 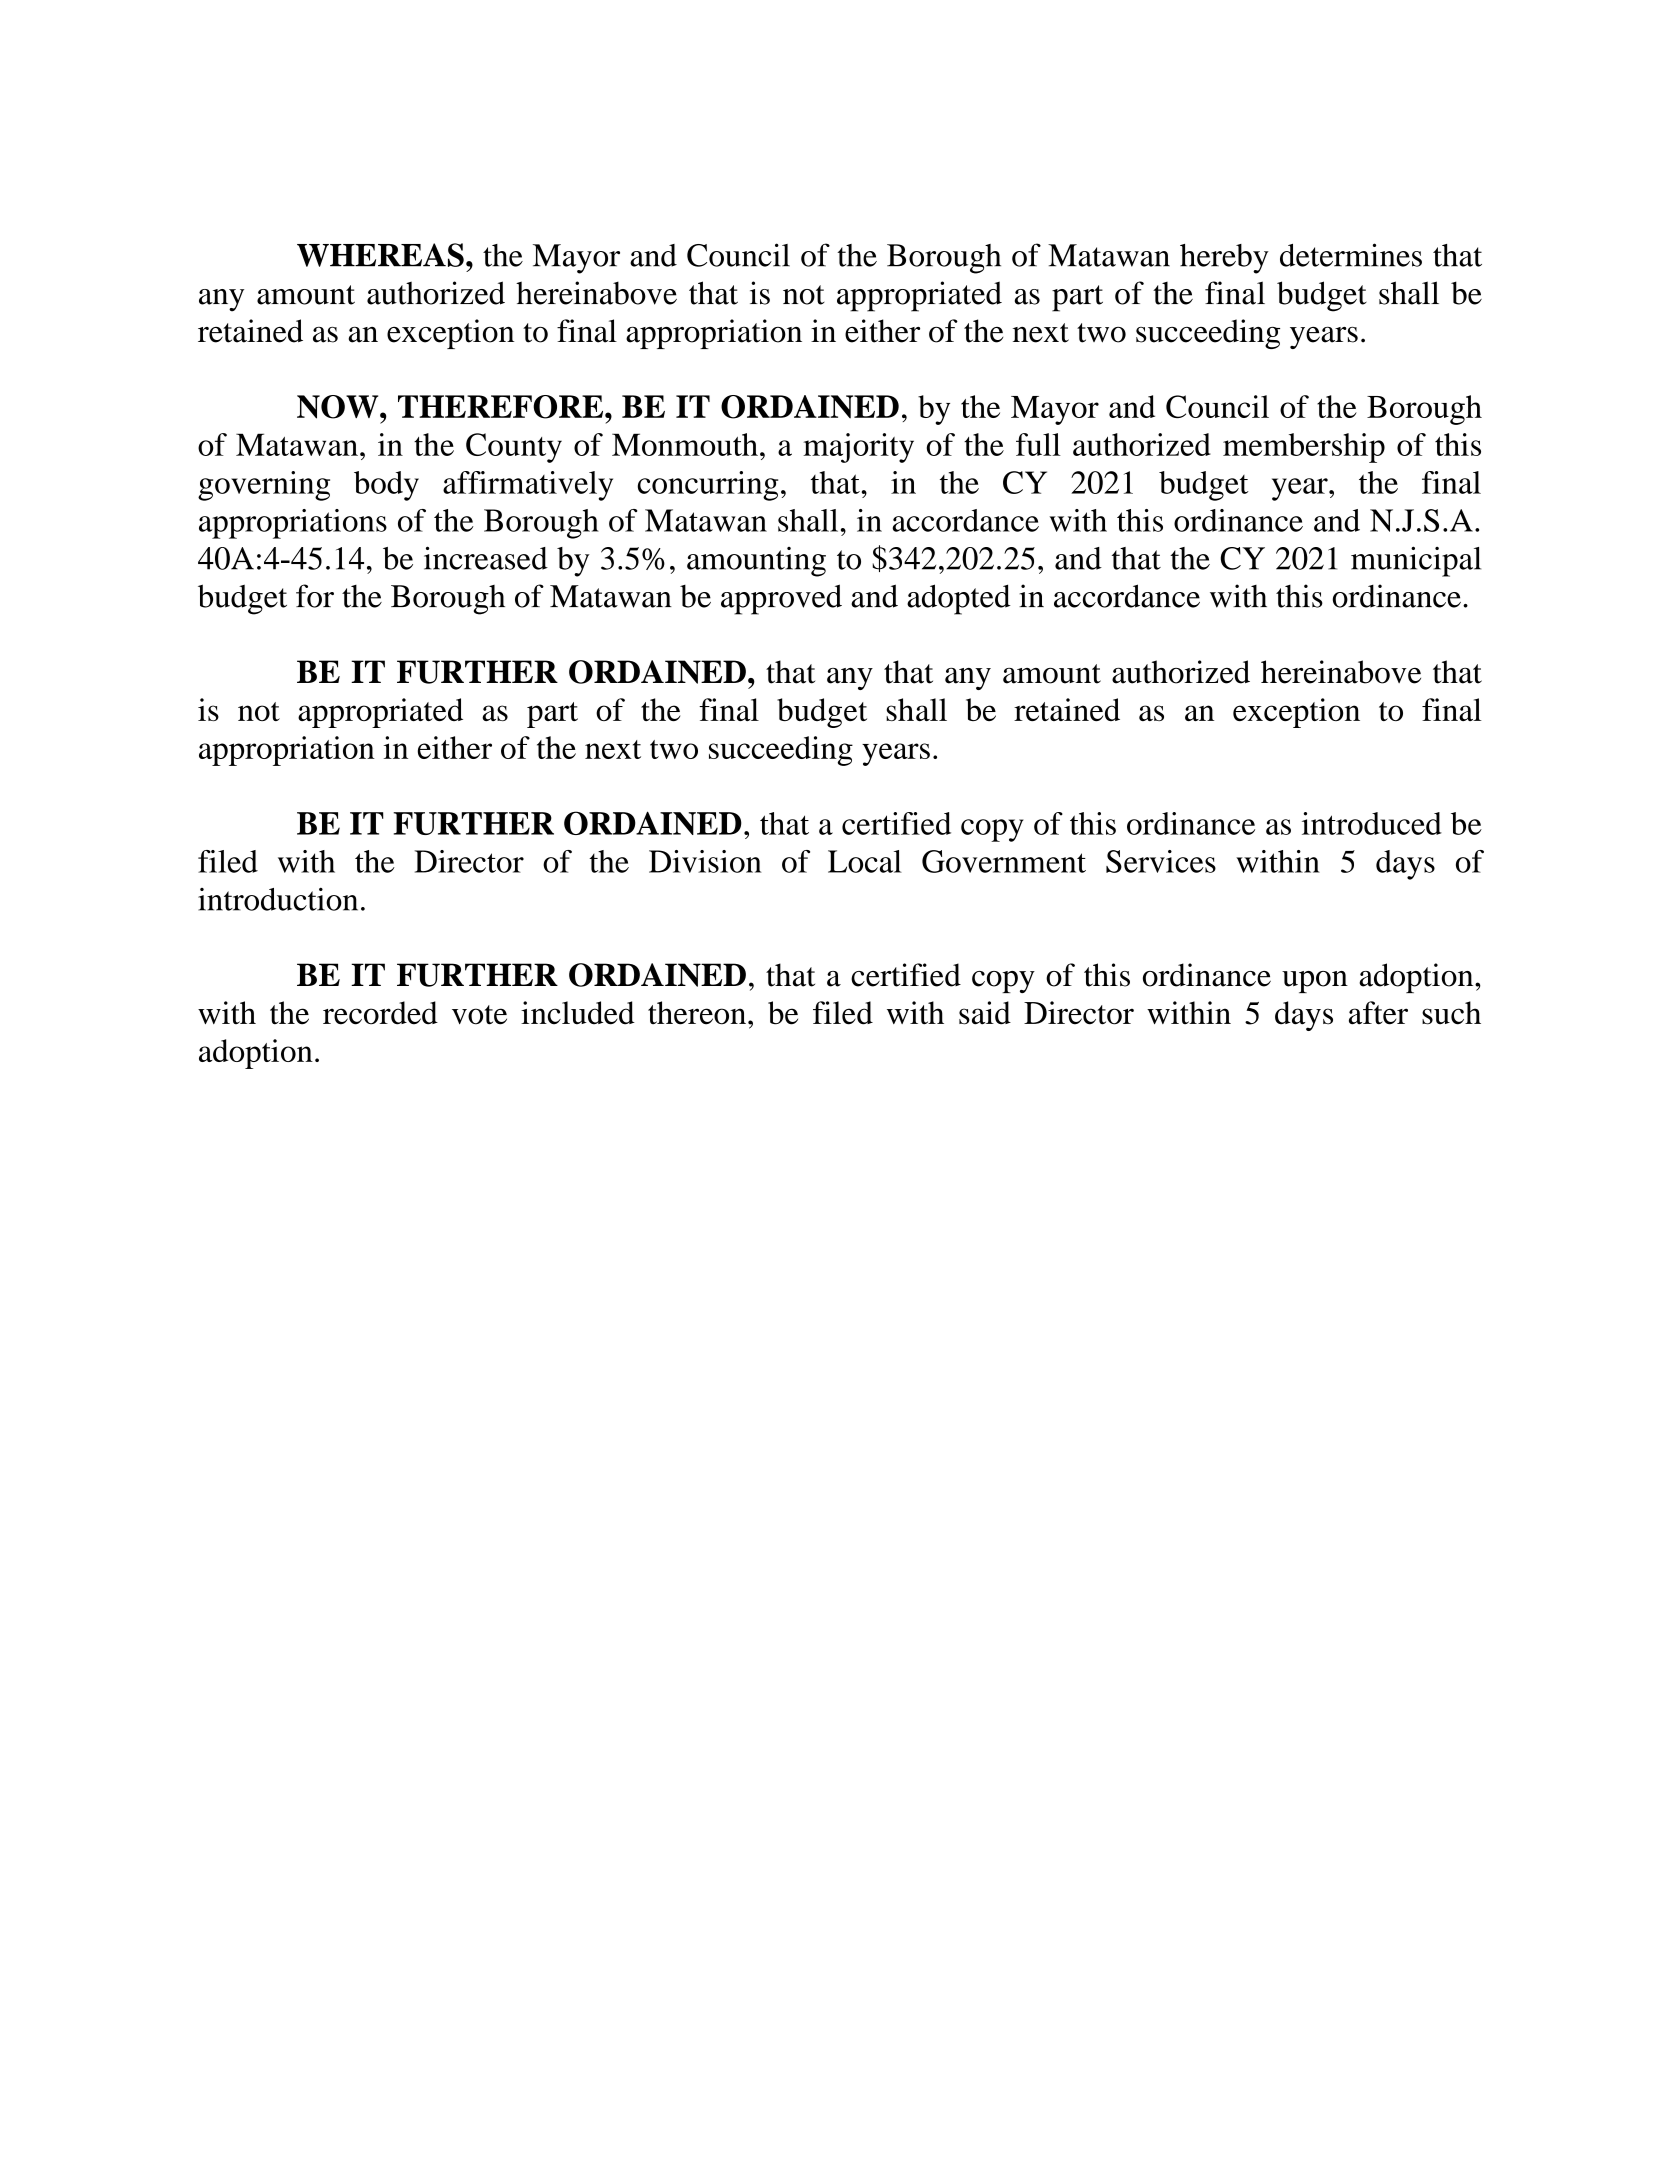 What do you see at coordinates (486, 558) in the screenshot?
I see `increased` at bounding box center [486, 558].
